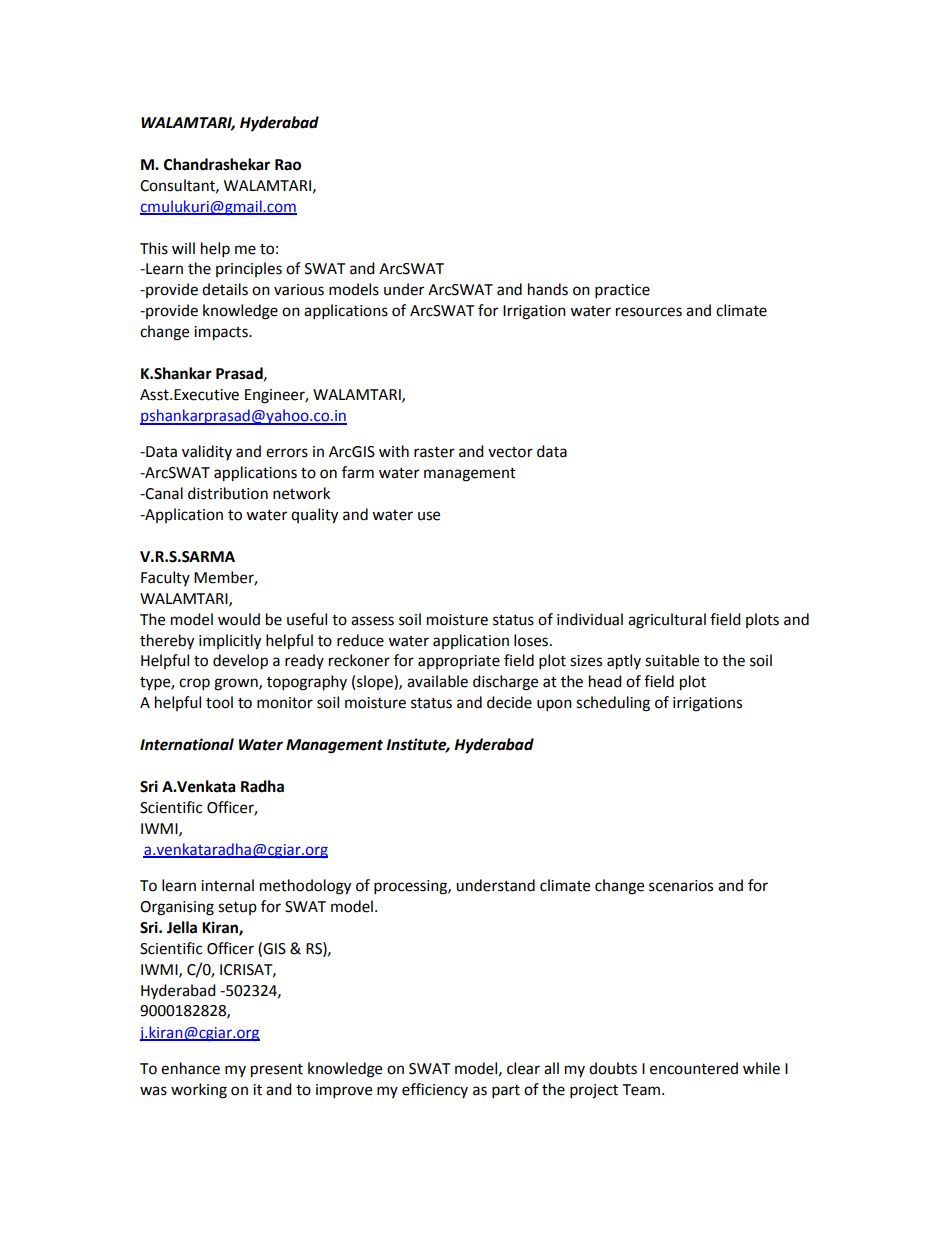 The width and height of the screenshot is (952, 1233). Describe the element at coordinates (190, 1068) in the screenshot. I see `enhance` at that location.
